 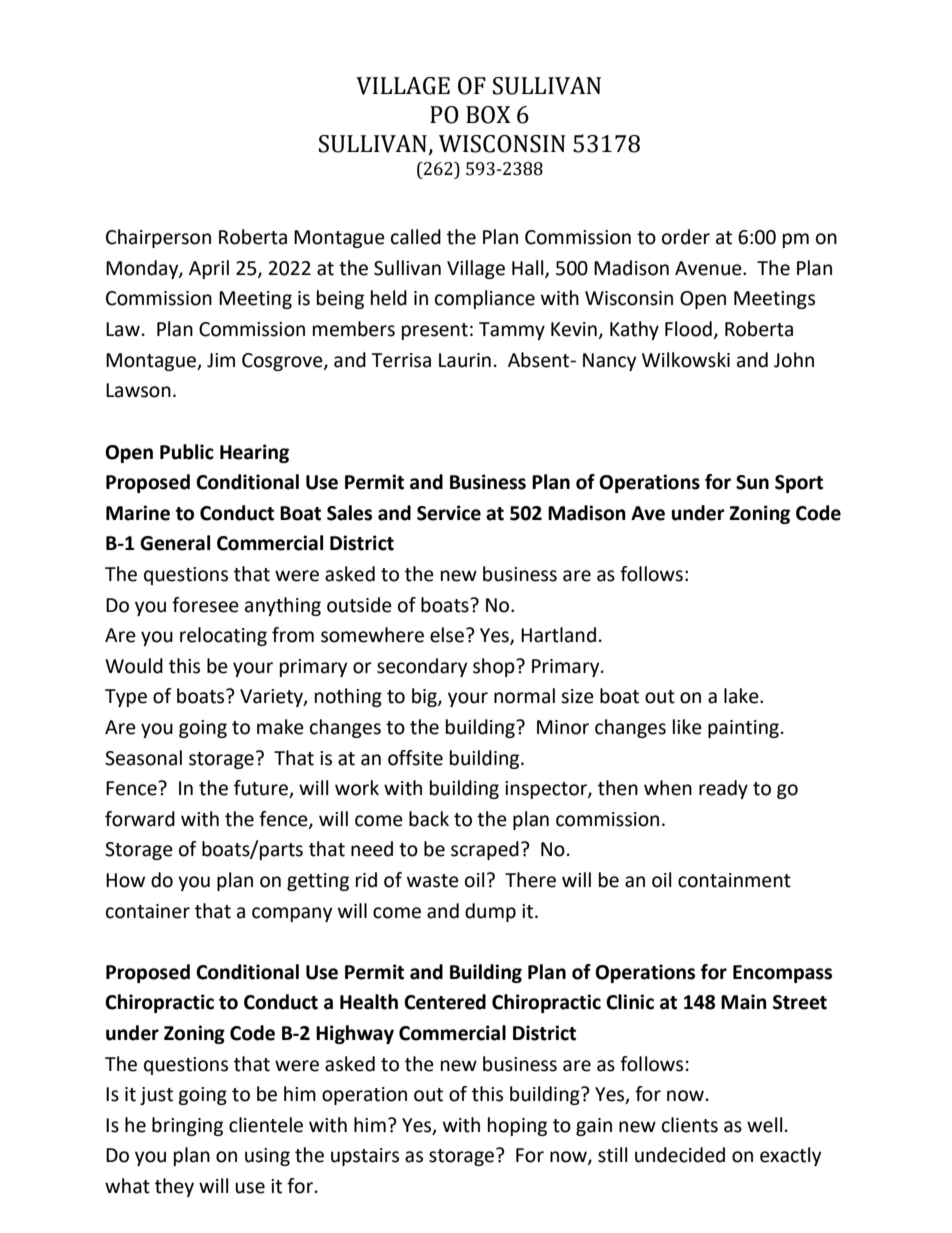 What do you see at coordinates (221, 360) in the screenshot?
I see `Jim` at bounding box center [221, 360].
